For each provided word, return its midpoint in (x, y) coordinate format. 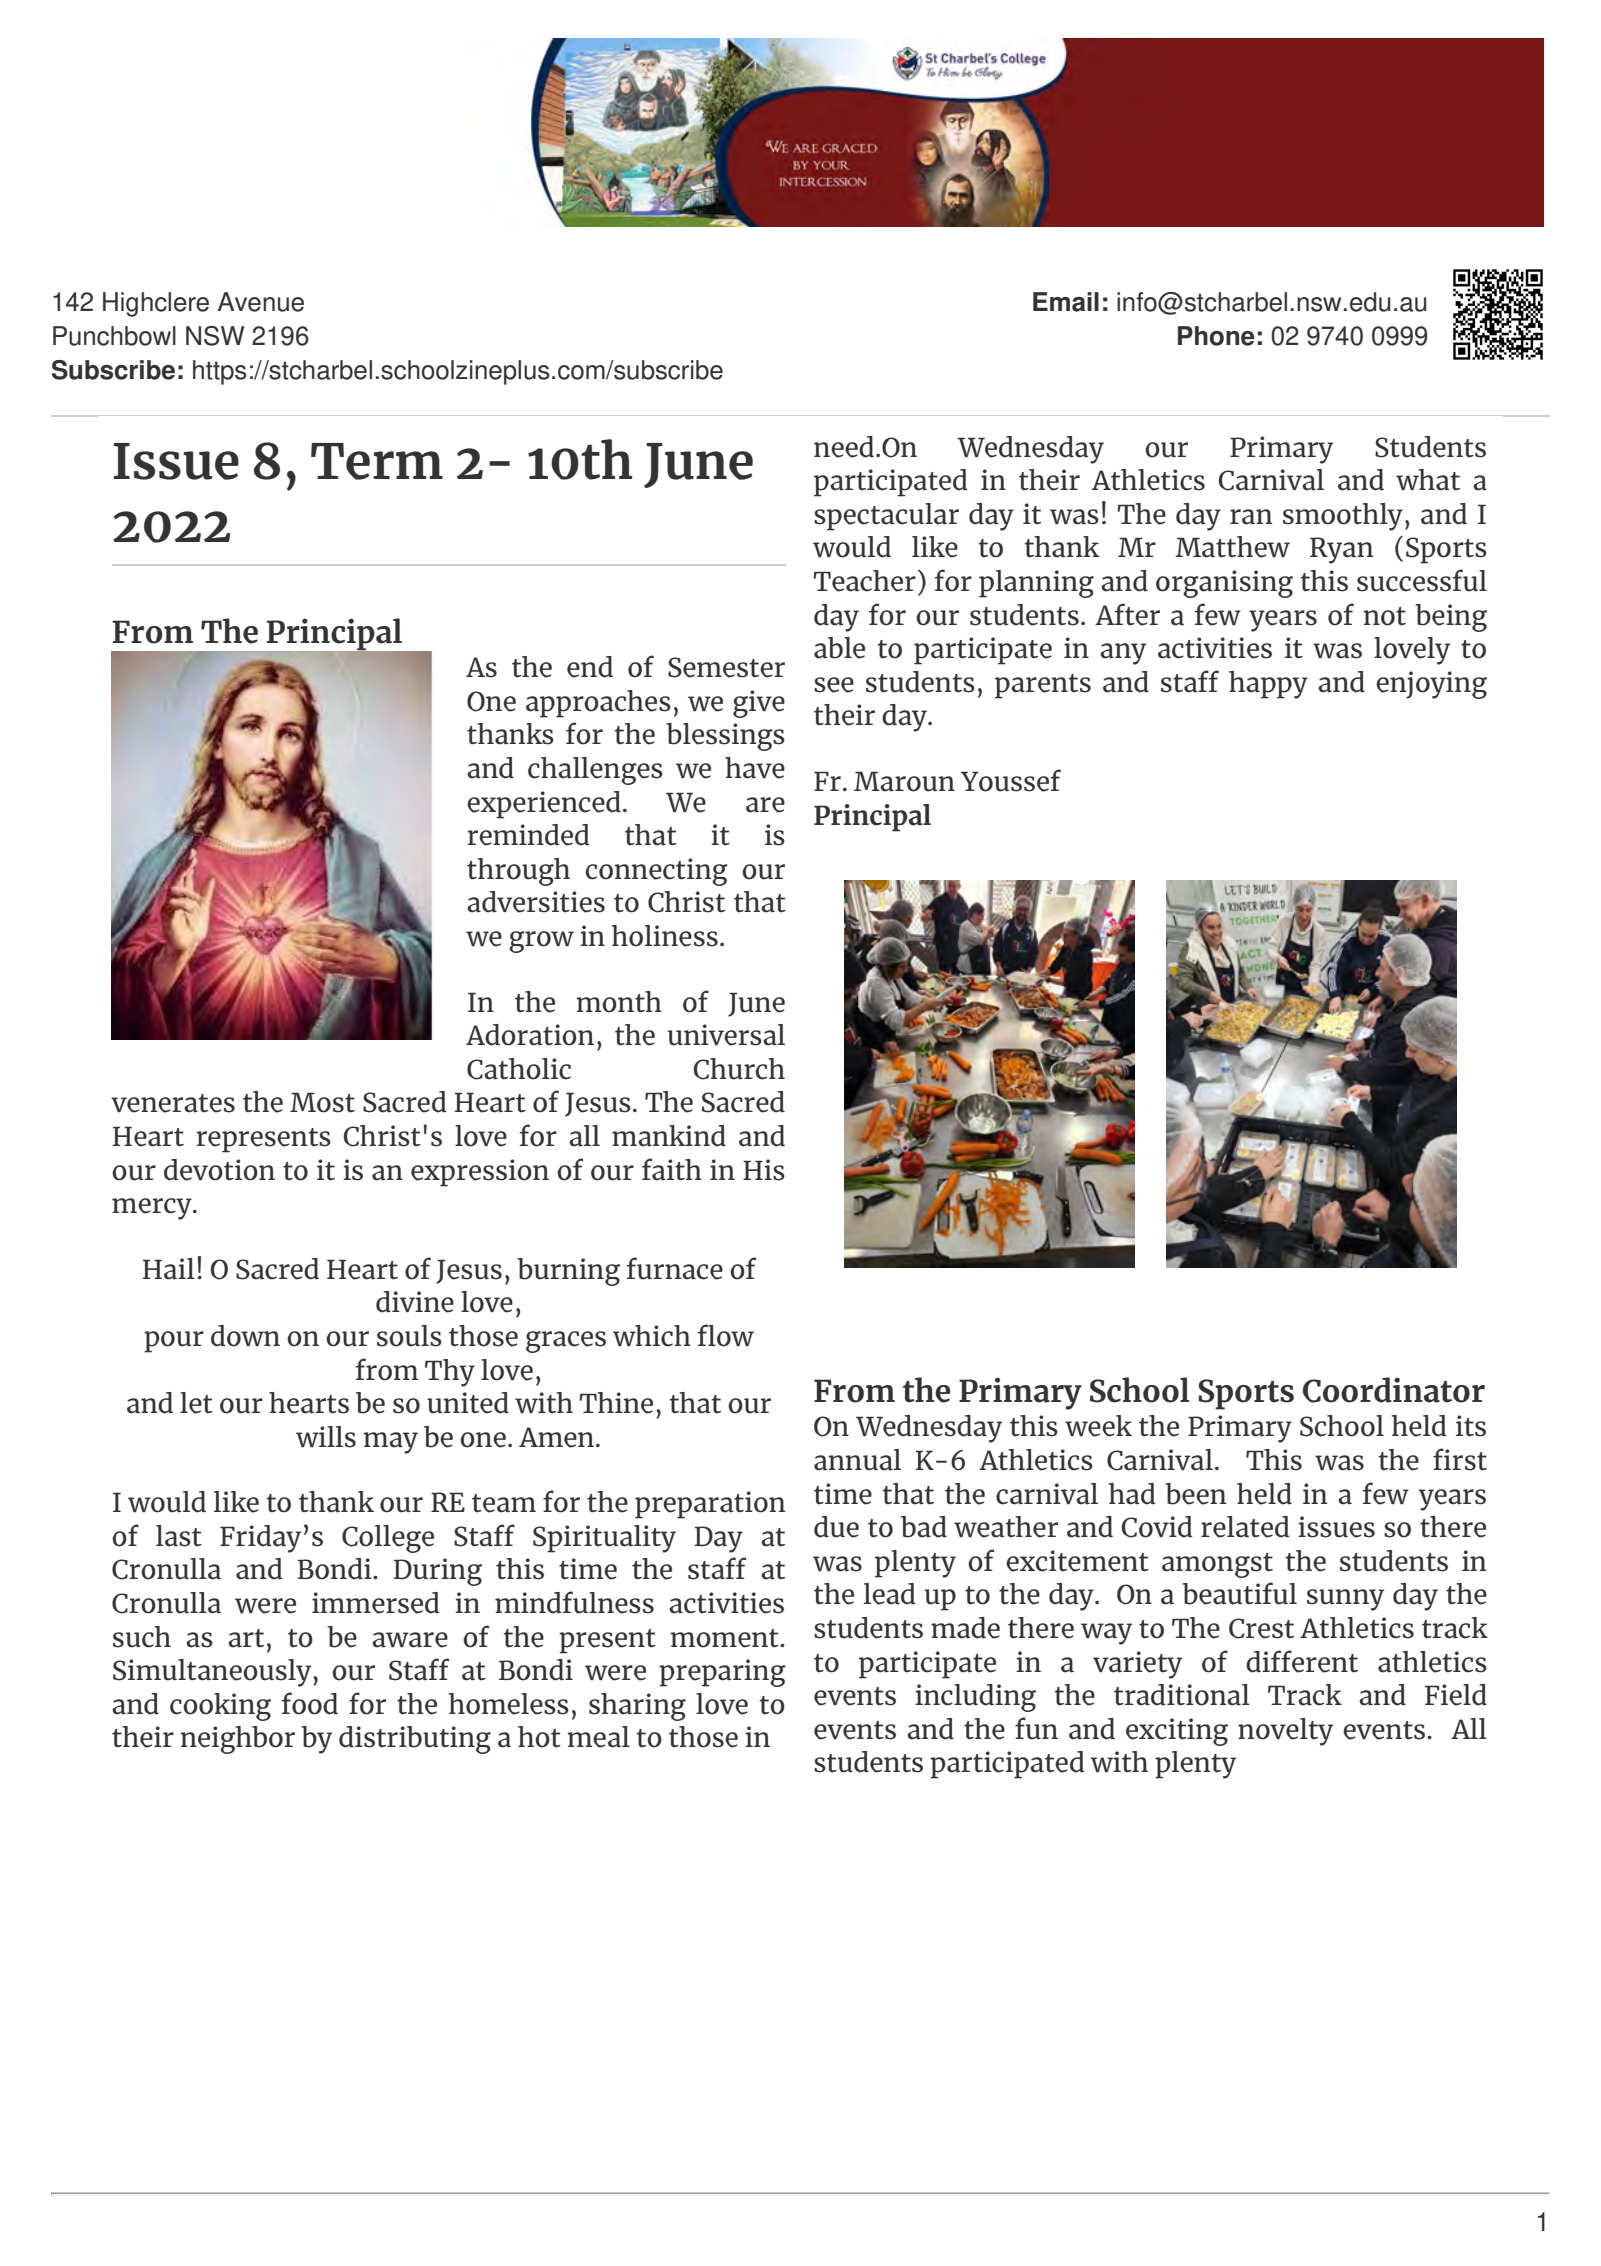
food (309, 1703)
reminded (528, 835)
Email (1066, 302)
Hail (169, 1269)
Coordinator (1394, 1390)
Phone (1216, 336)
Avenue (261, 302)
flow (725, 1335)
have (755, 768)
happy (1268, 685)
